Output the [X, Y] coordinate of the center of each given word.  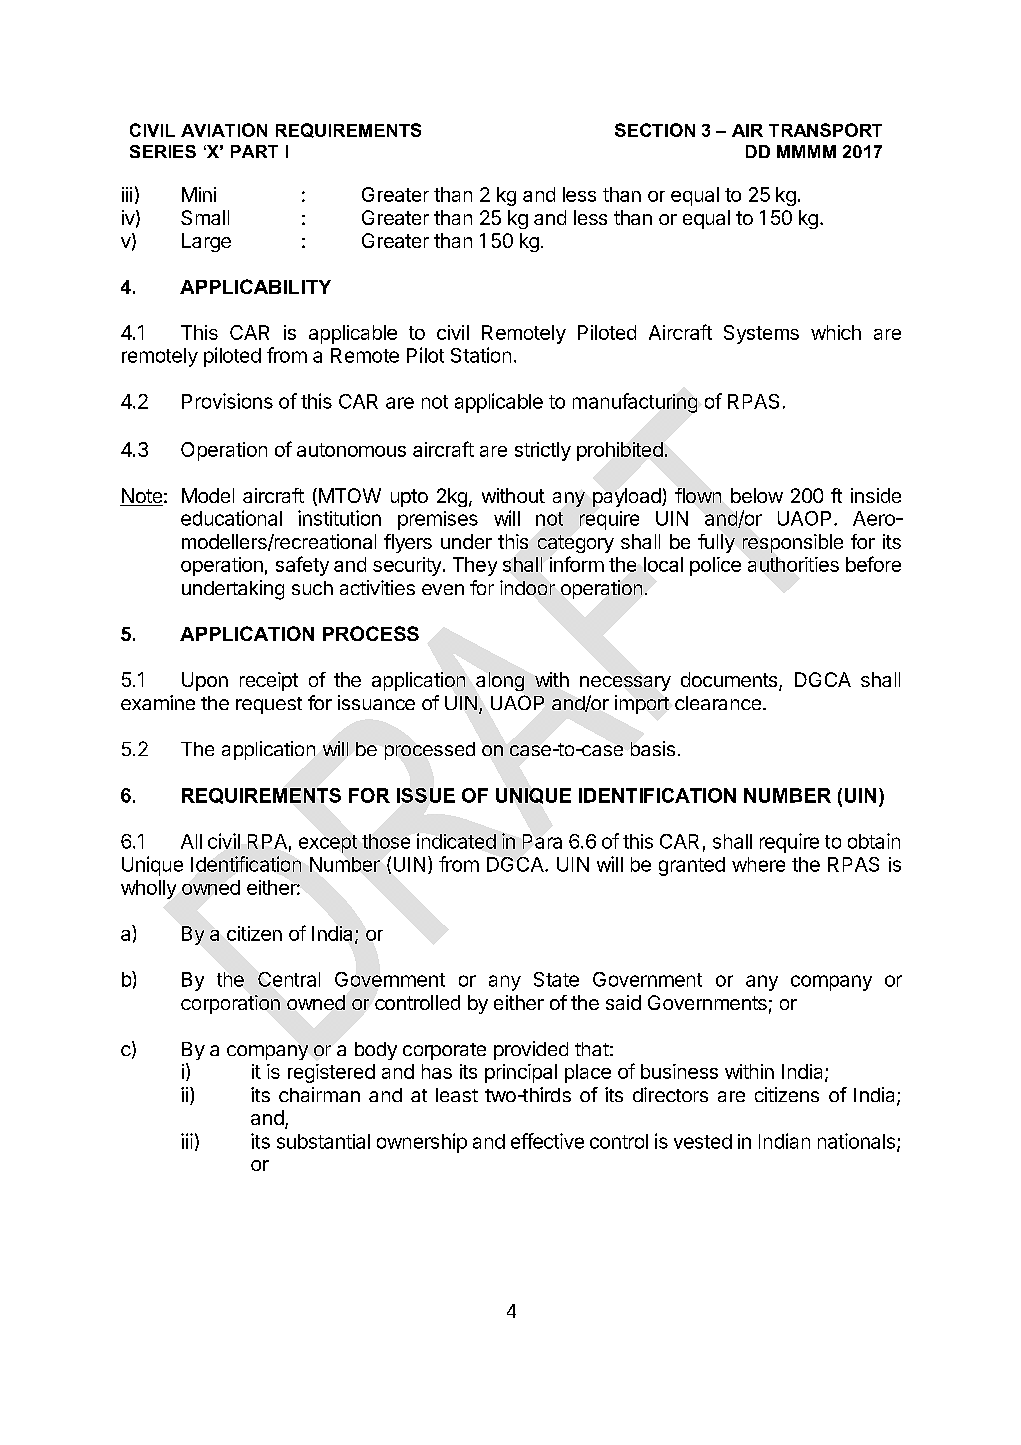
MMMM [806, 151]
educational [231, 518]
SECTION [655, 130]
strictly [543, 451]
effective [547, 1141]
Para [542, 841]
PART [254, 151]
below [757, 495]
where [758, 864]
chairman [319, 1094]
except [328, 844]
